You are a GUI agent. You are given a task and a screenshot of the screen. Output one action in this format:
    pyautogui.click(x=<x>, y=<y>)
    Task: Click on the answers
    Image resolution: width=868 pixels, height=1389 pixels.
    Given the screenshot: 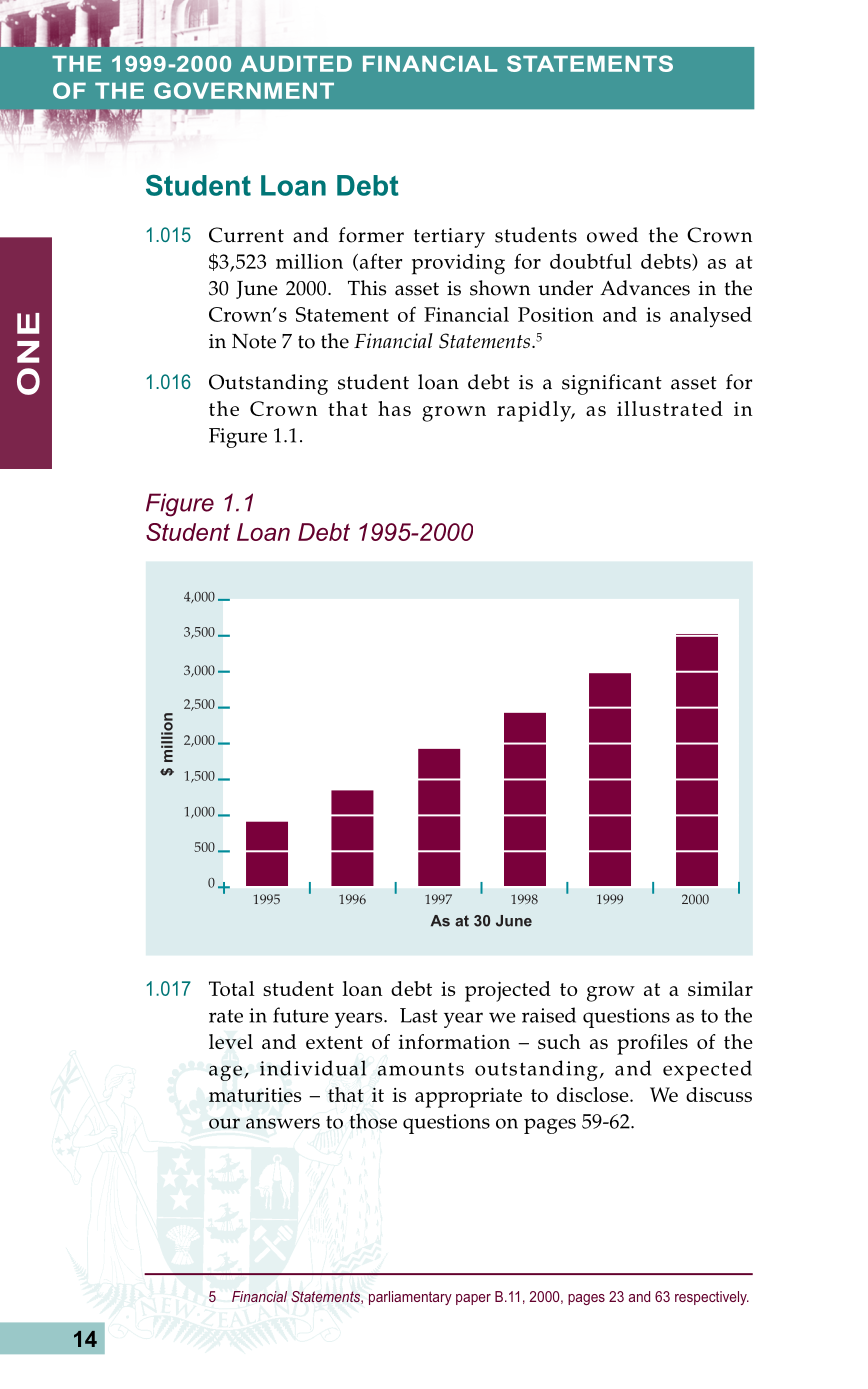 What is the action you would take?
    pyautogui.click(x=283, y=1123)
